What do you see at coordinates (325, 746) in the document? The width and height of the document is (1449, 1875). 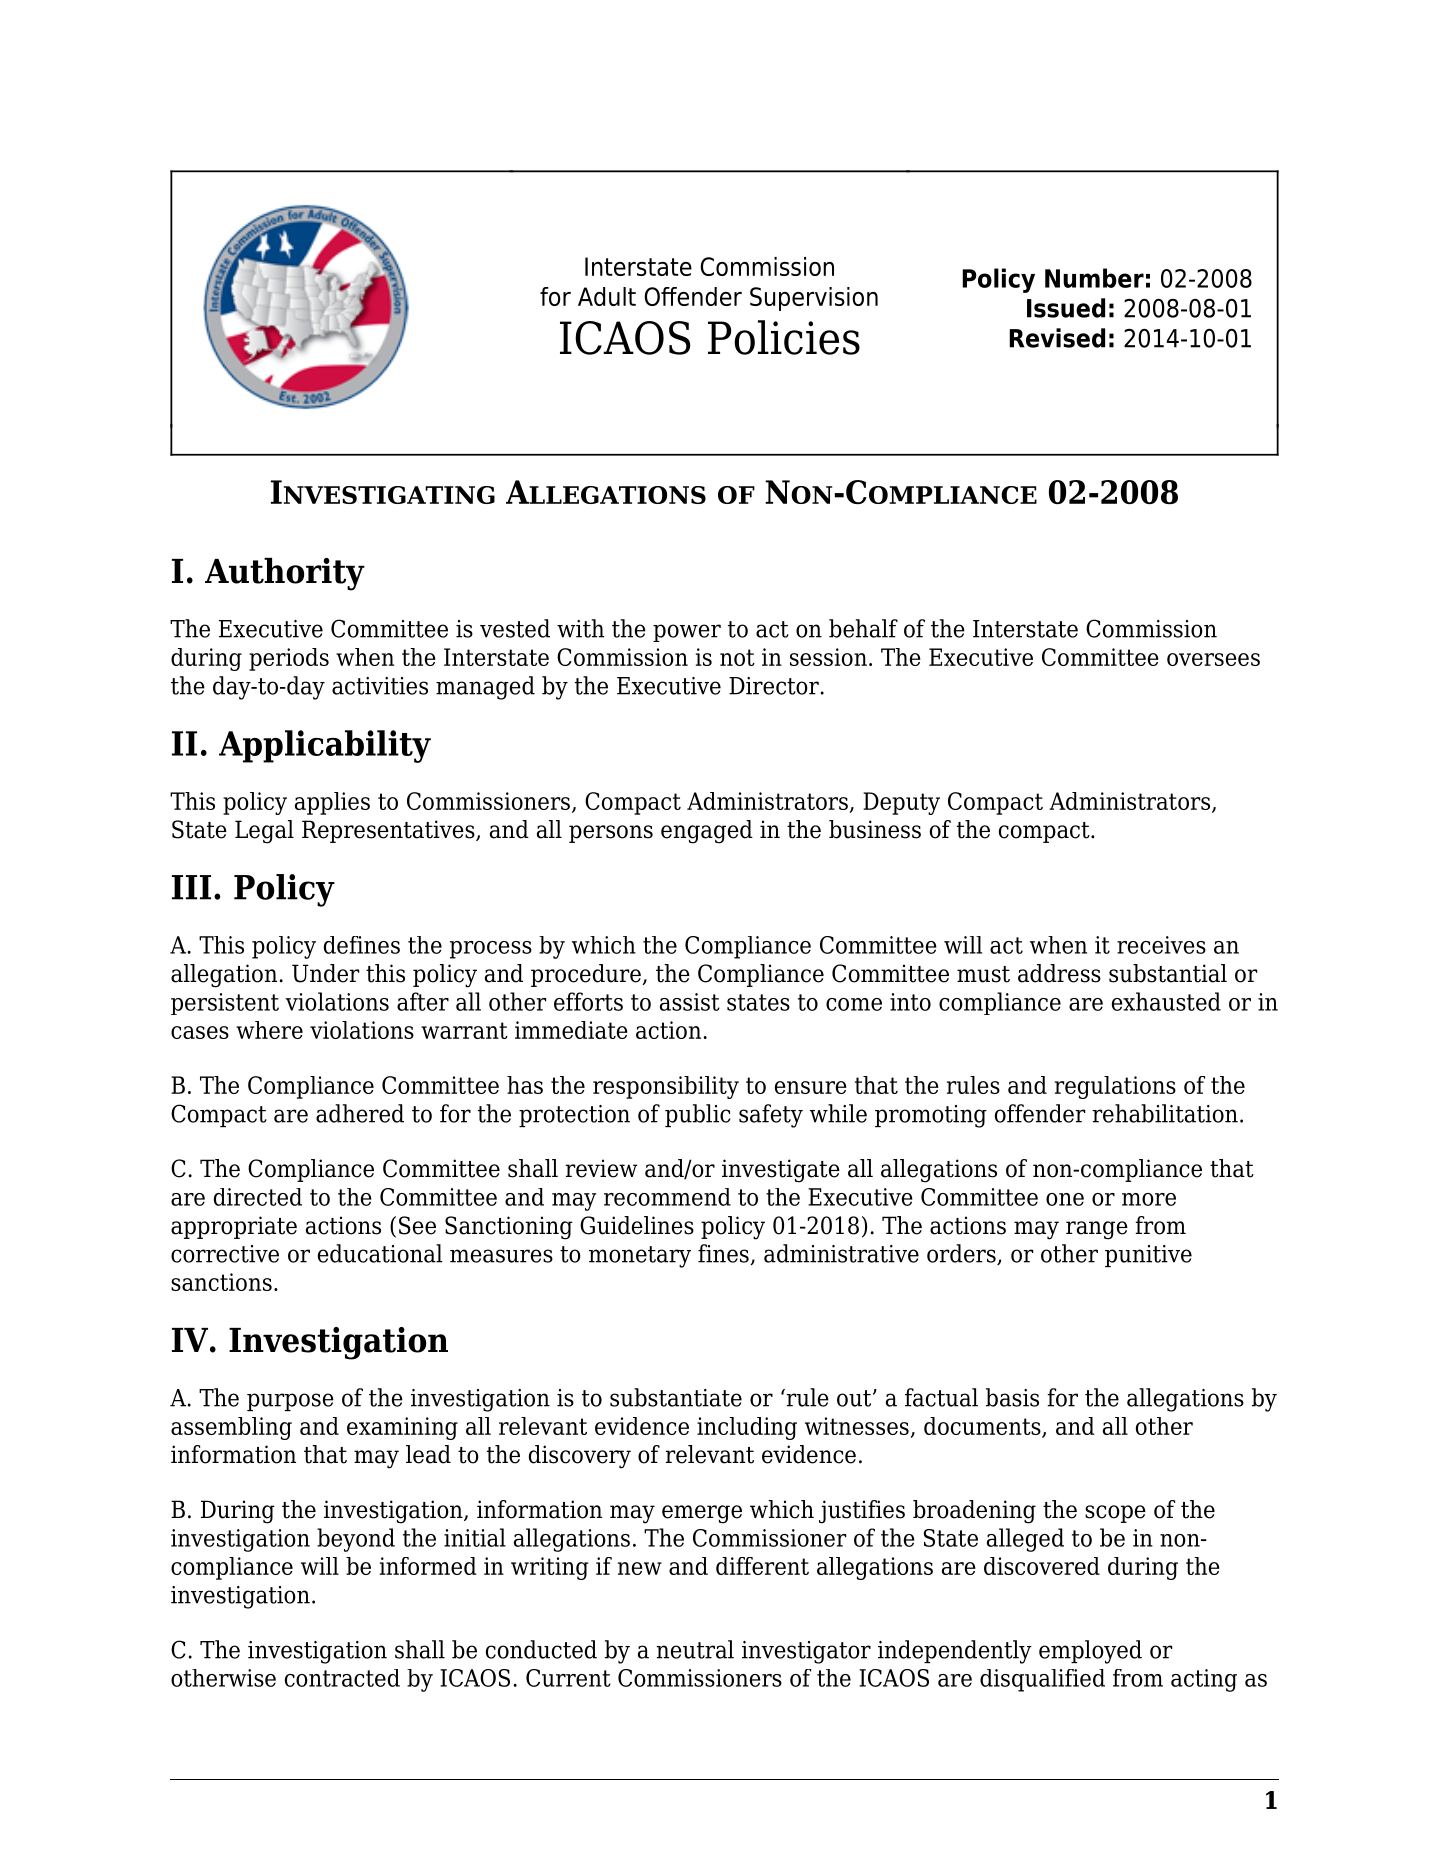 I see `Applicability` at bounding box center [325, 746].
